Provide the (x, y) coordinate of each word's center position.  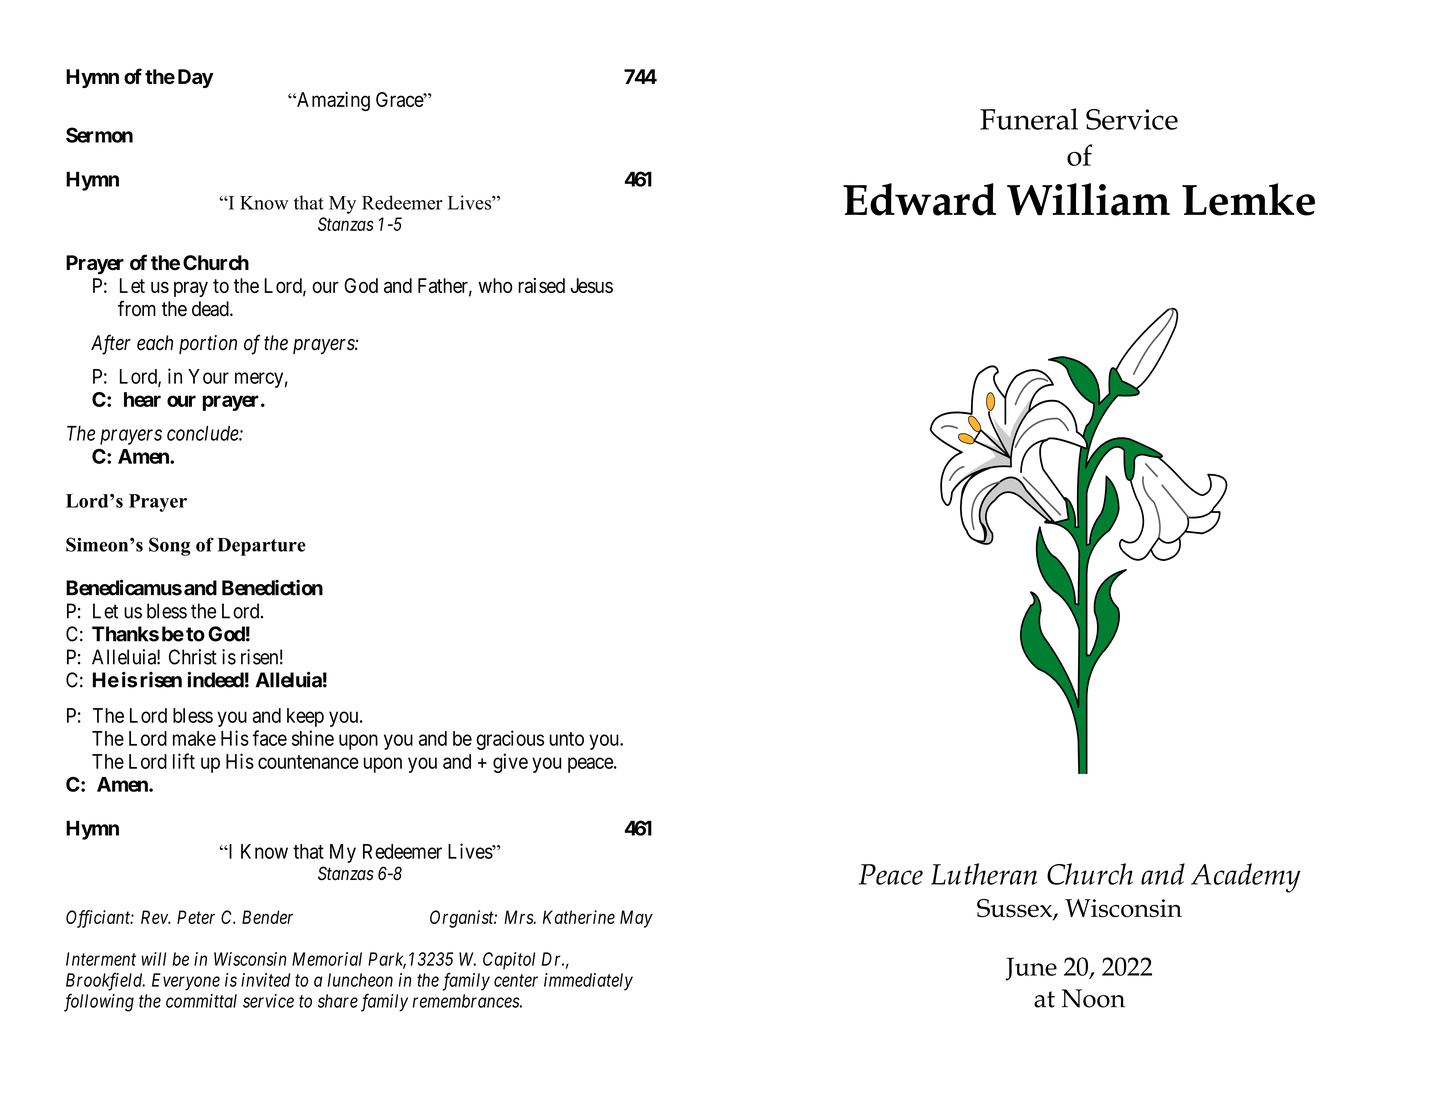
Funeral (1029, 119)
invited (265, 980)
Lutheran (984, 874)
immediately (588, 982)
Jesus (592, 285)
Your (208, 376)
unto (566, 739)
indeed (216, 680)
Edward (919, 199)
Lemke (1248, 199)
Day (196, 78)
